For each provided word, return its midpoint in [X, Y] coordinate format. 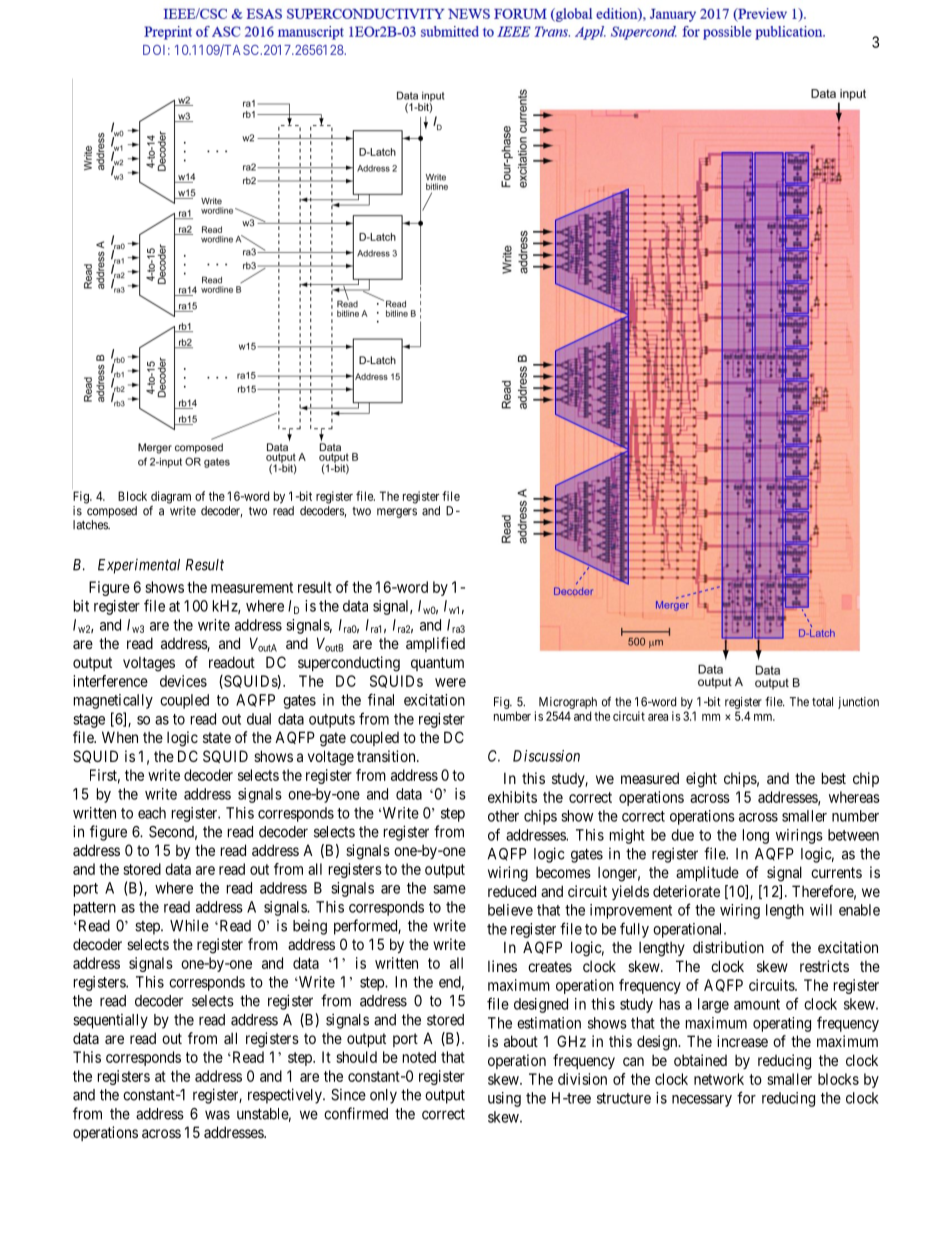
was [217, 1115]
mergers [397, 513]
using [504, 1099]
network [719, 1079]
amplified [435, 644]
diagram [171, 497]
